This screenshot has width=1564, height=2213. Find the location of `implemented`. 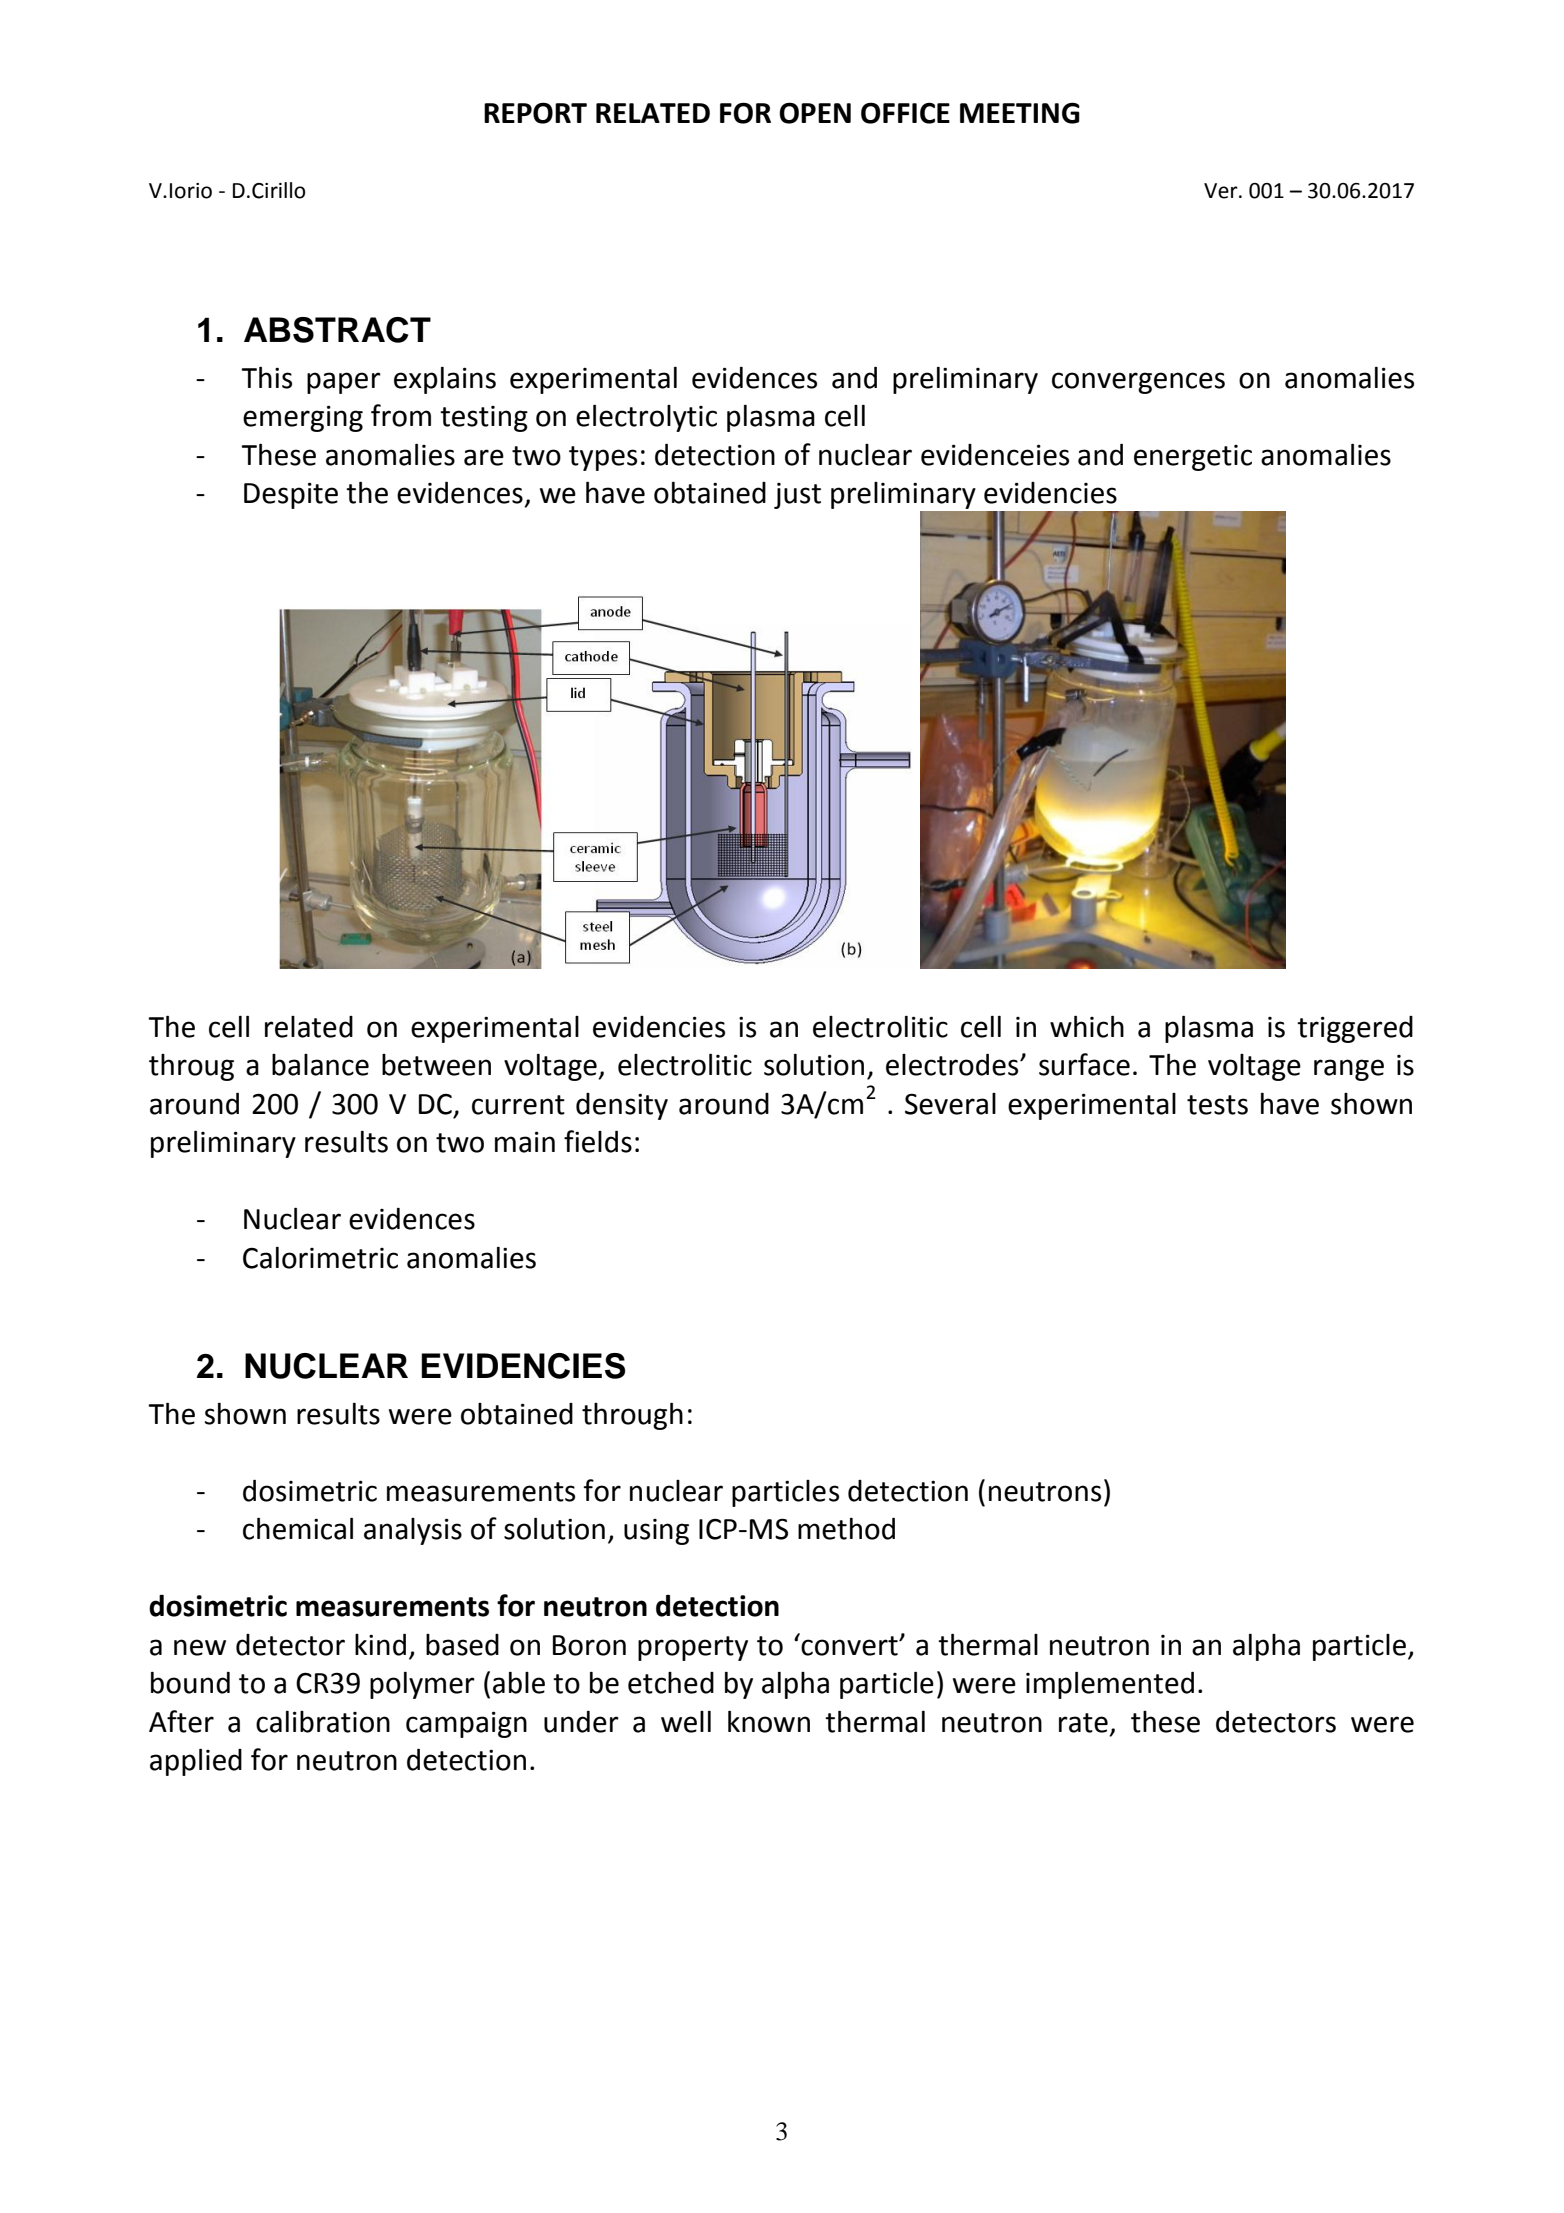

implemented is located at coordinates (1110, 1685).
